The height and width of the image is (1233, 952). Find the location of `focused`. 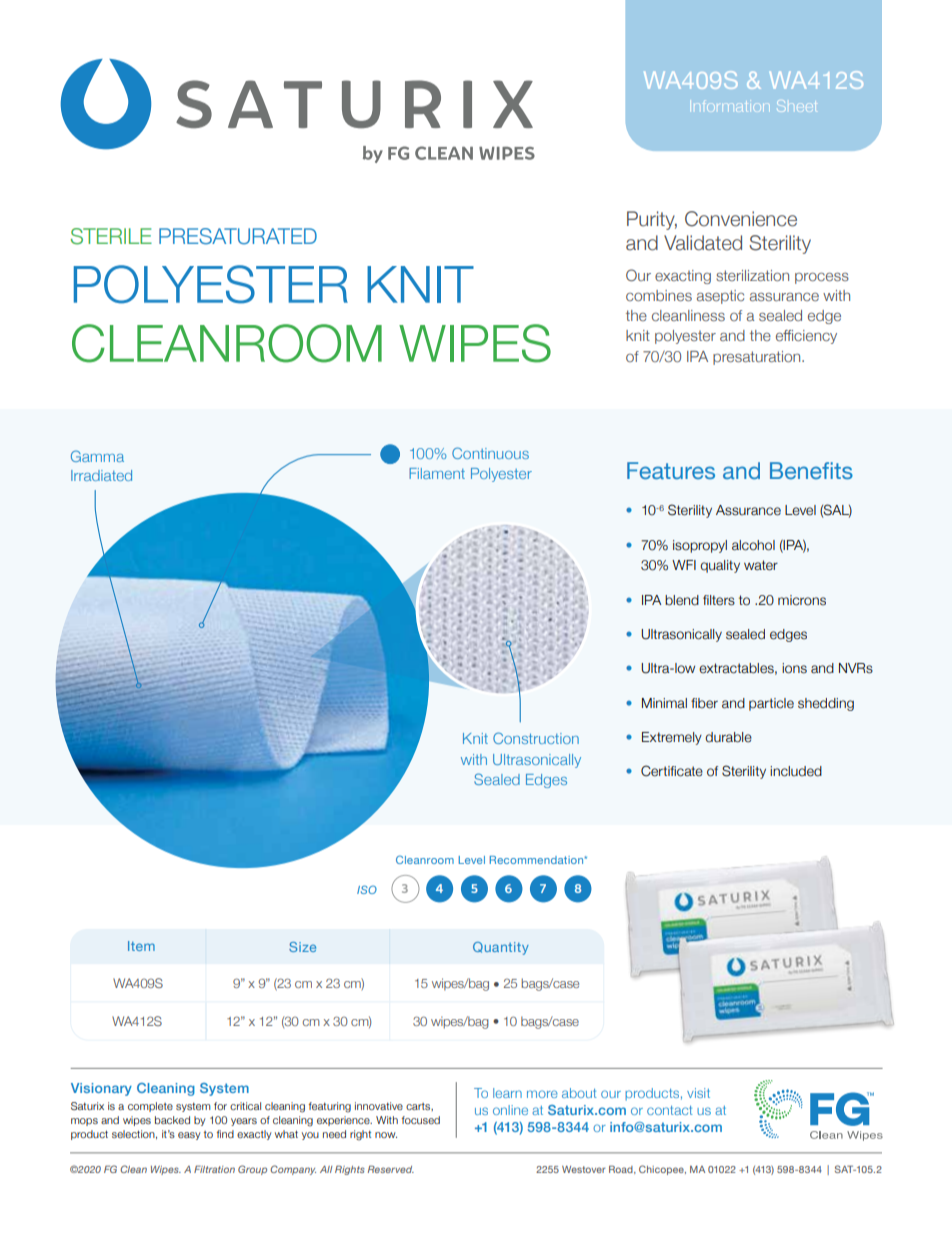

focused is located at coordinates (421, 1120).
